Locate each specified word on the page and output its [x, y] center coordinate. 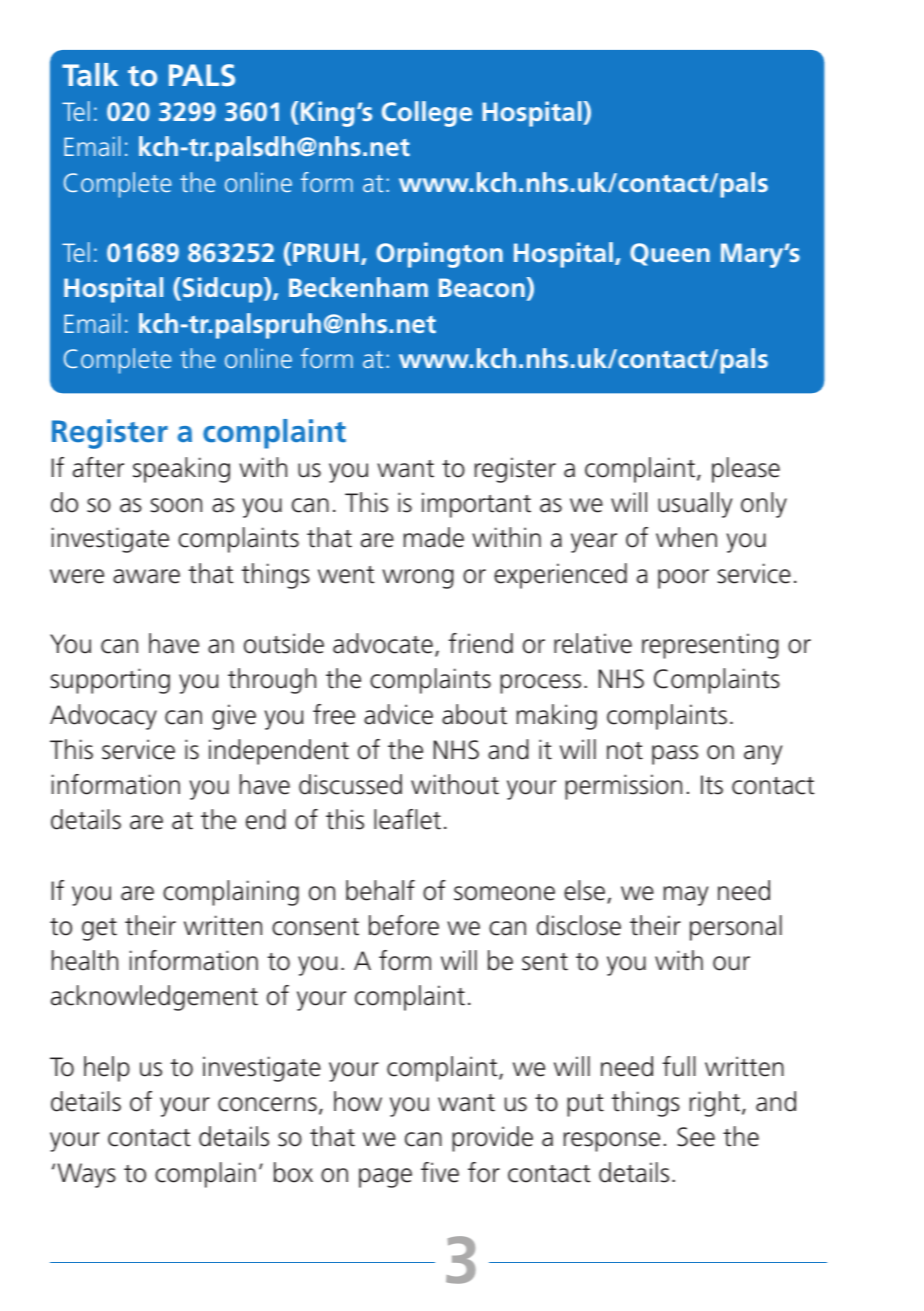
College [427, 114]
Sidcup [222, 290]
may [685, 896]
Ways [86, 1175]
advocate [383, 643]
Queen [670, 254]
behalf [380, 890]
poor [683, 579]
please [746, 470]
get [99, 929]
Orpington [439, 255]
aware [146, 576]
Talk [90, 74]
